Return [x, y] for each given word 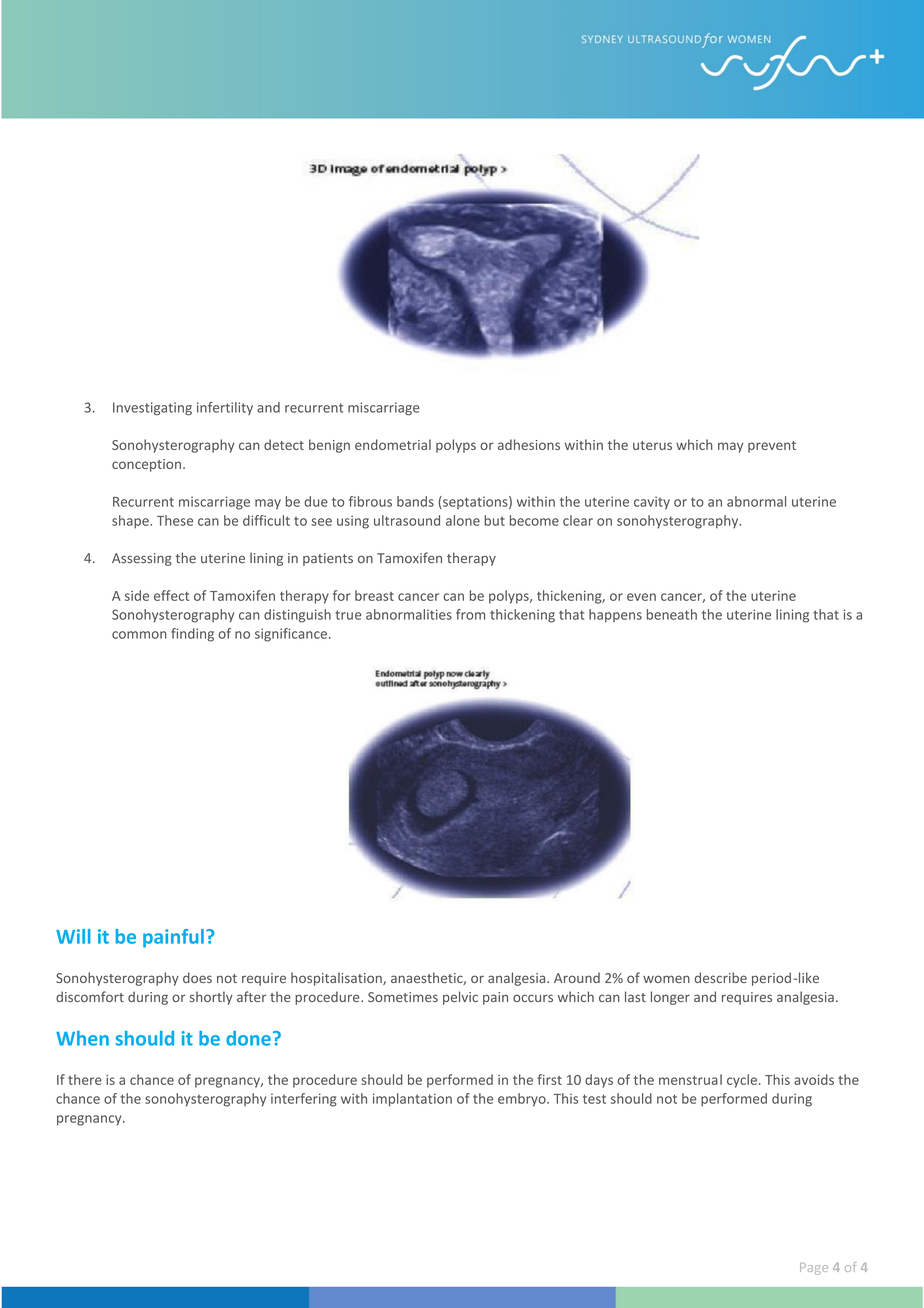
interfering [304, 1100]
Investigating [152, 409]
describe [721, 977]
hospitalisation [337, 979]
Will [73, 936]
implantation [412, 1100]
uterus [652, 445]
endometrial [393, 444]
